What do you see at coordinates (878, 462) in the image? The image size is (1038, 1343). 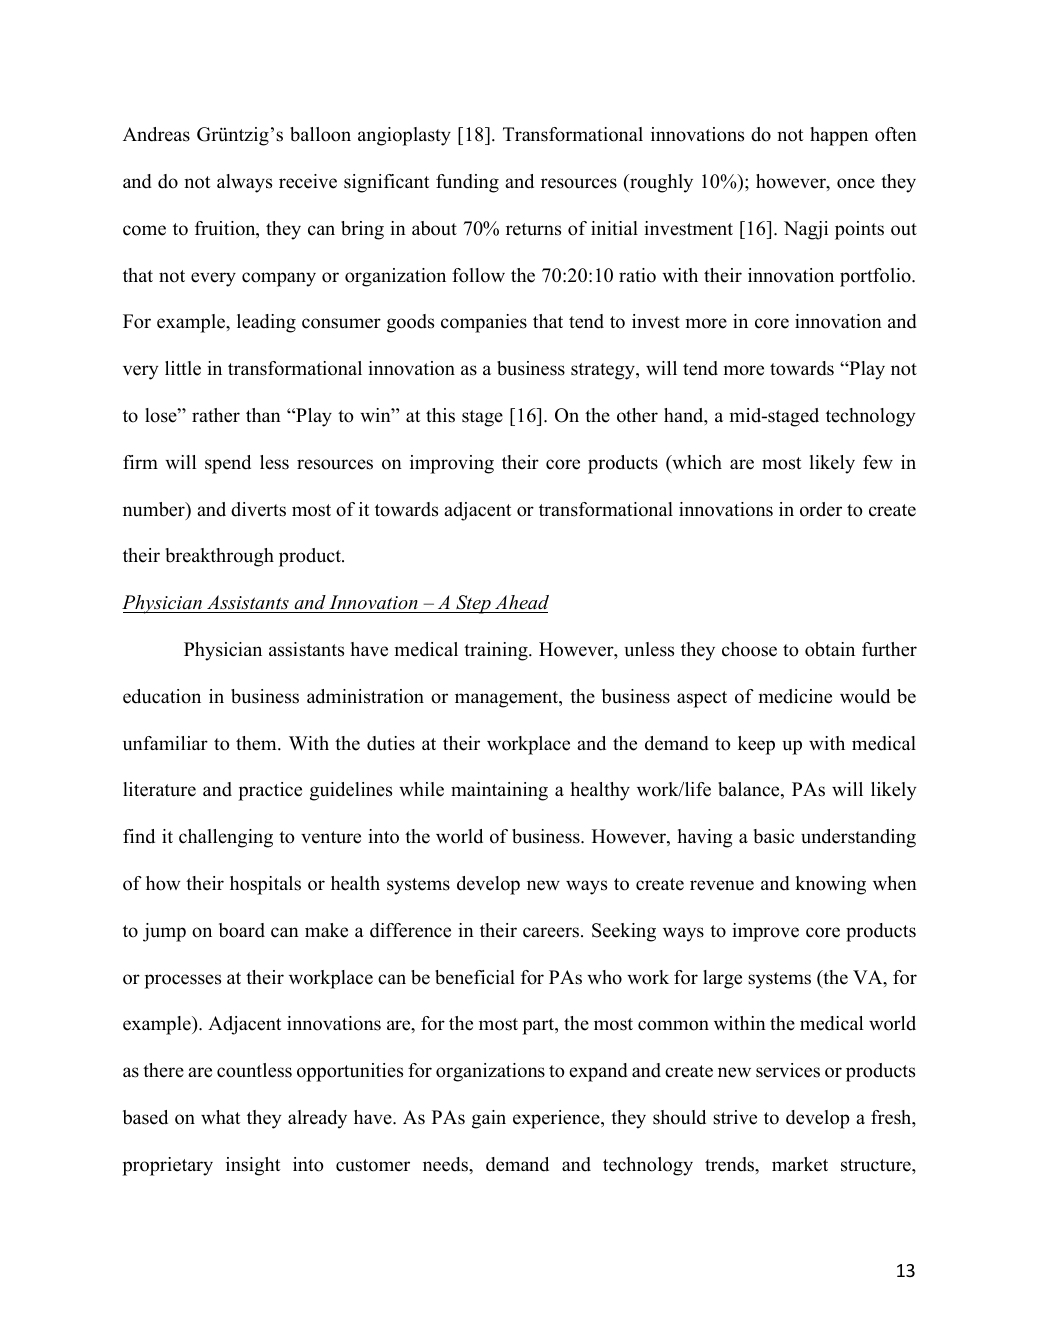 I see `few` at bounding box center [878, 462].
